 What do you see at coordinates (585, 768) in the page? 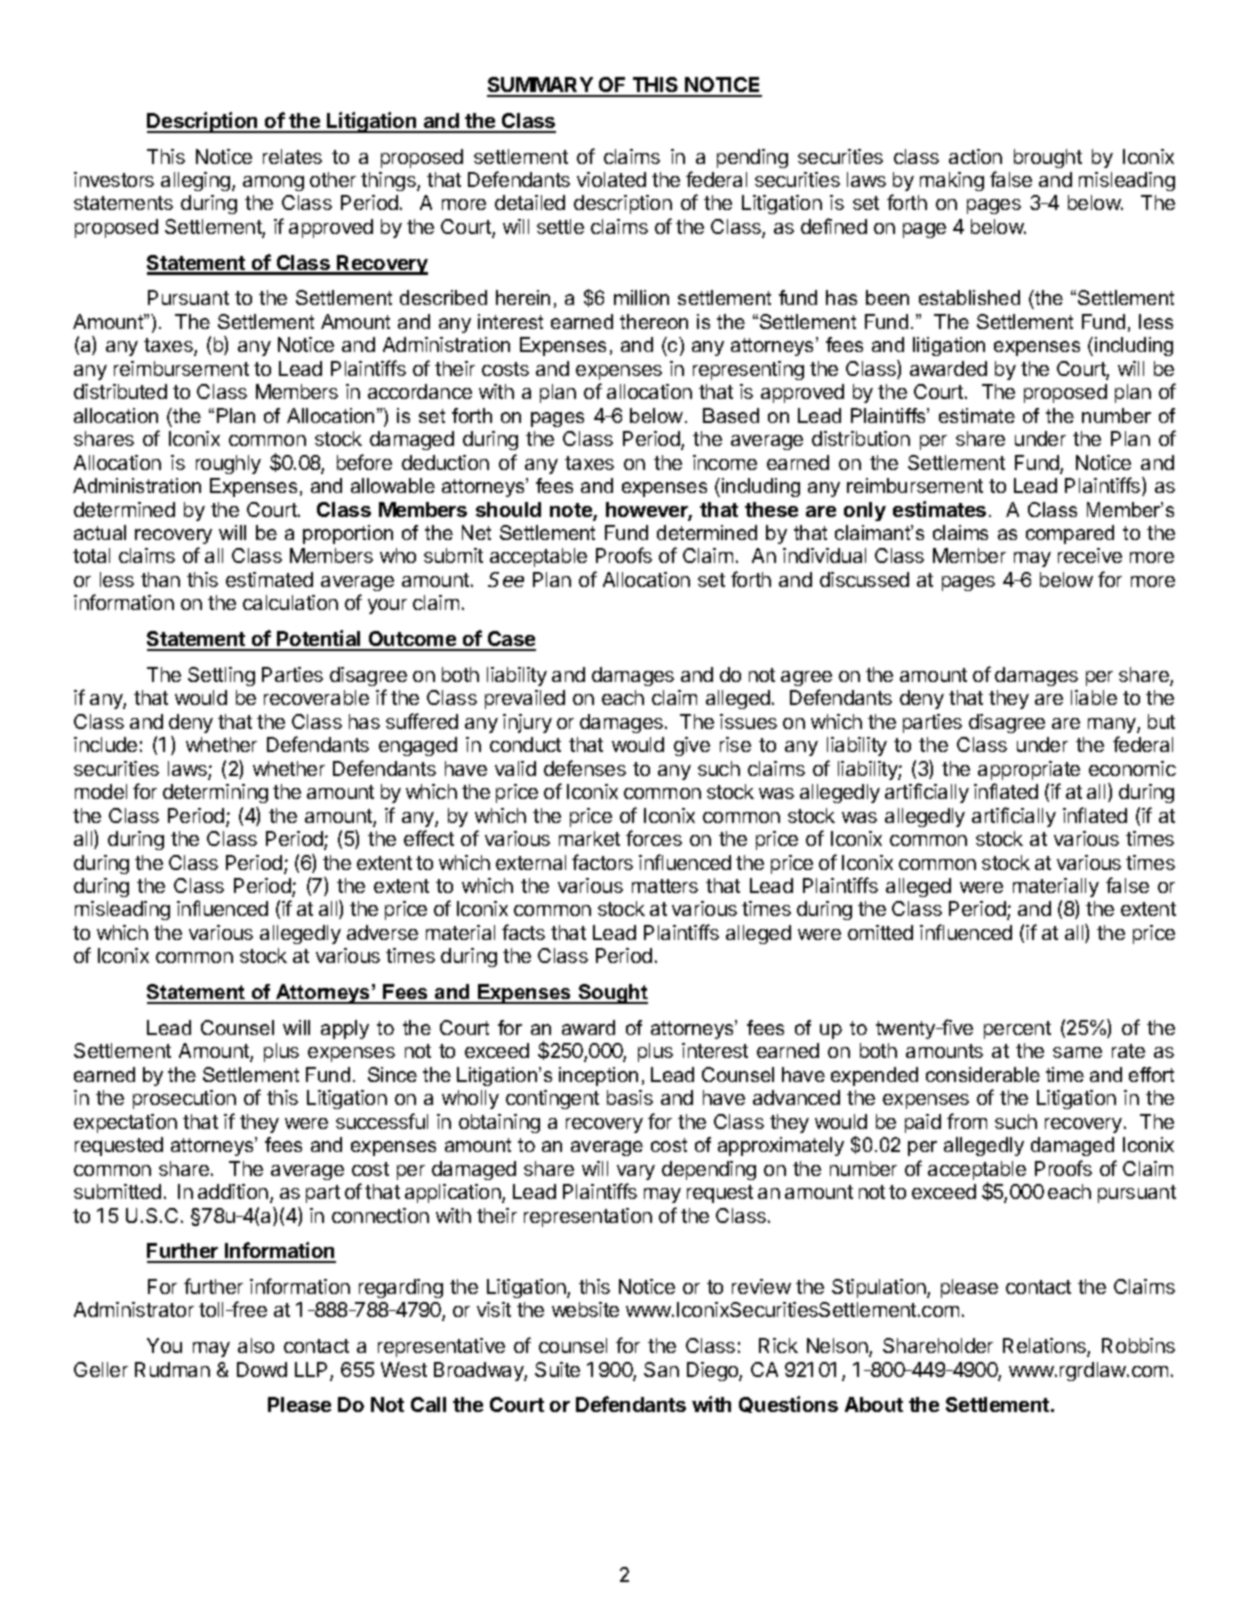
I see `defenses` at bounding box center [585, 768].
